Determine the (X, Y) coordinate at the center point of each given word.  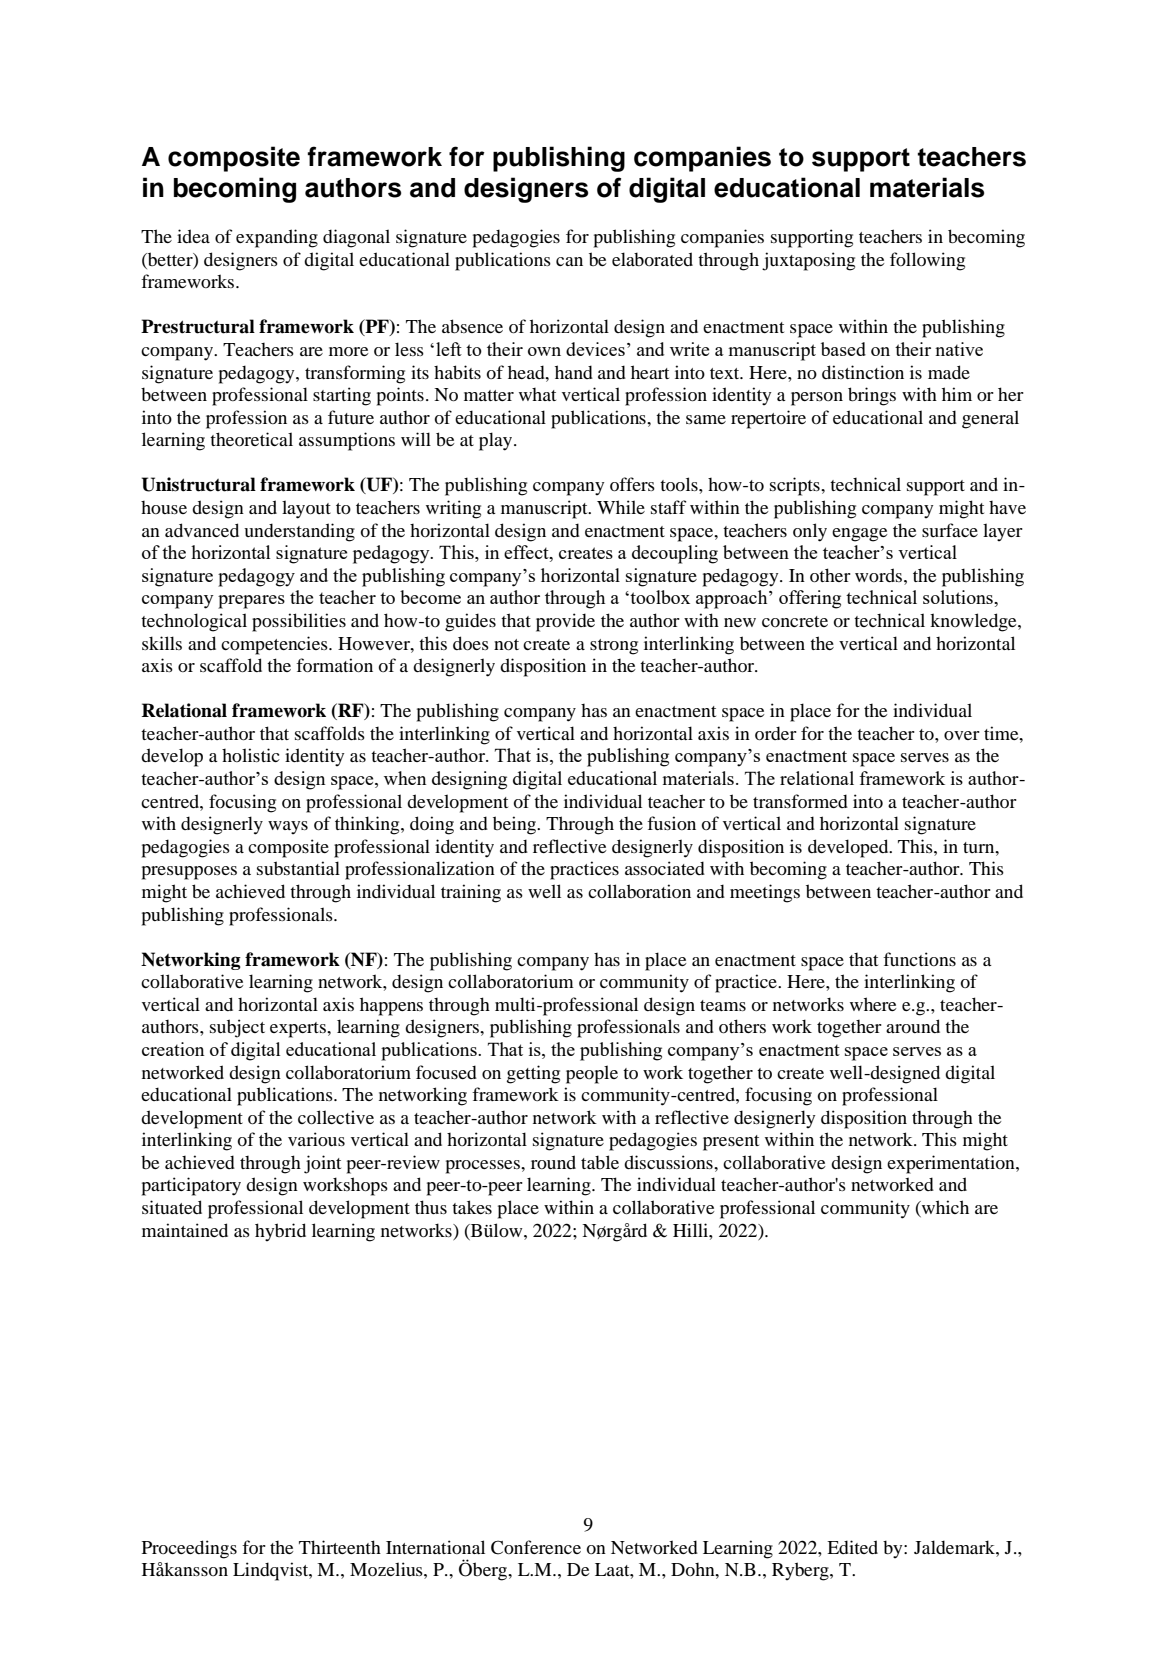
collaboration (639, 891)
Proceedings (189, 1549)
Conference (536, 1547)
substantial (298, 868)
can (569, 261)
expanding (277, 238)
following (927, 261)
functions (919, 959)
